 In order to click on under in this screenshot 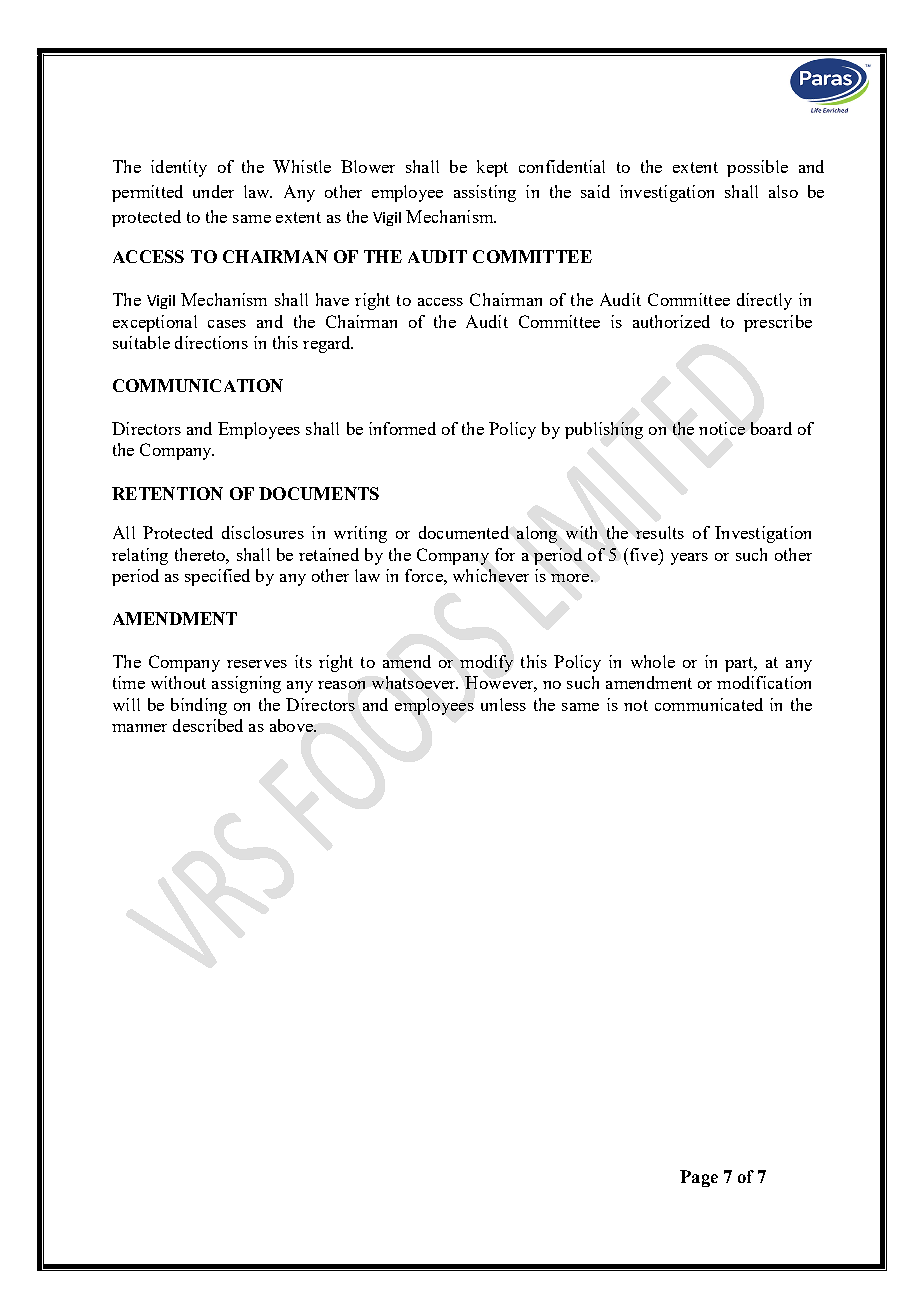, I will do `click(213, 191)`.
